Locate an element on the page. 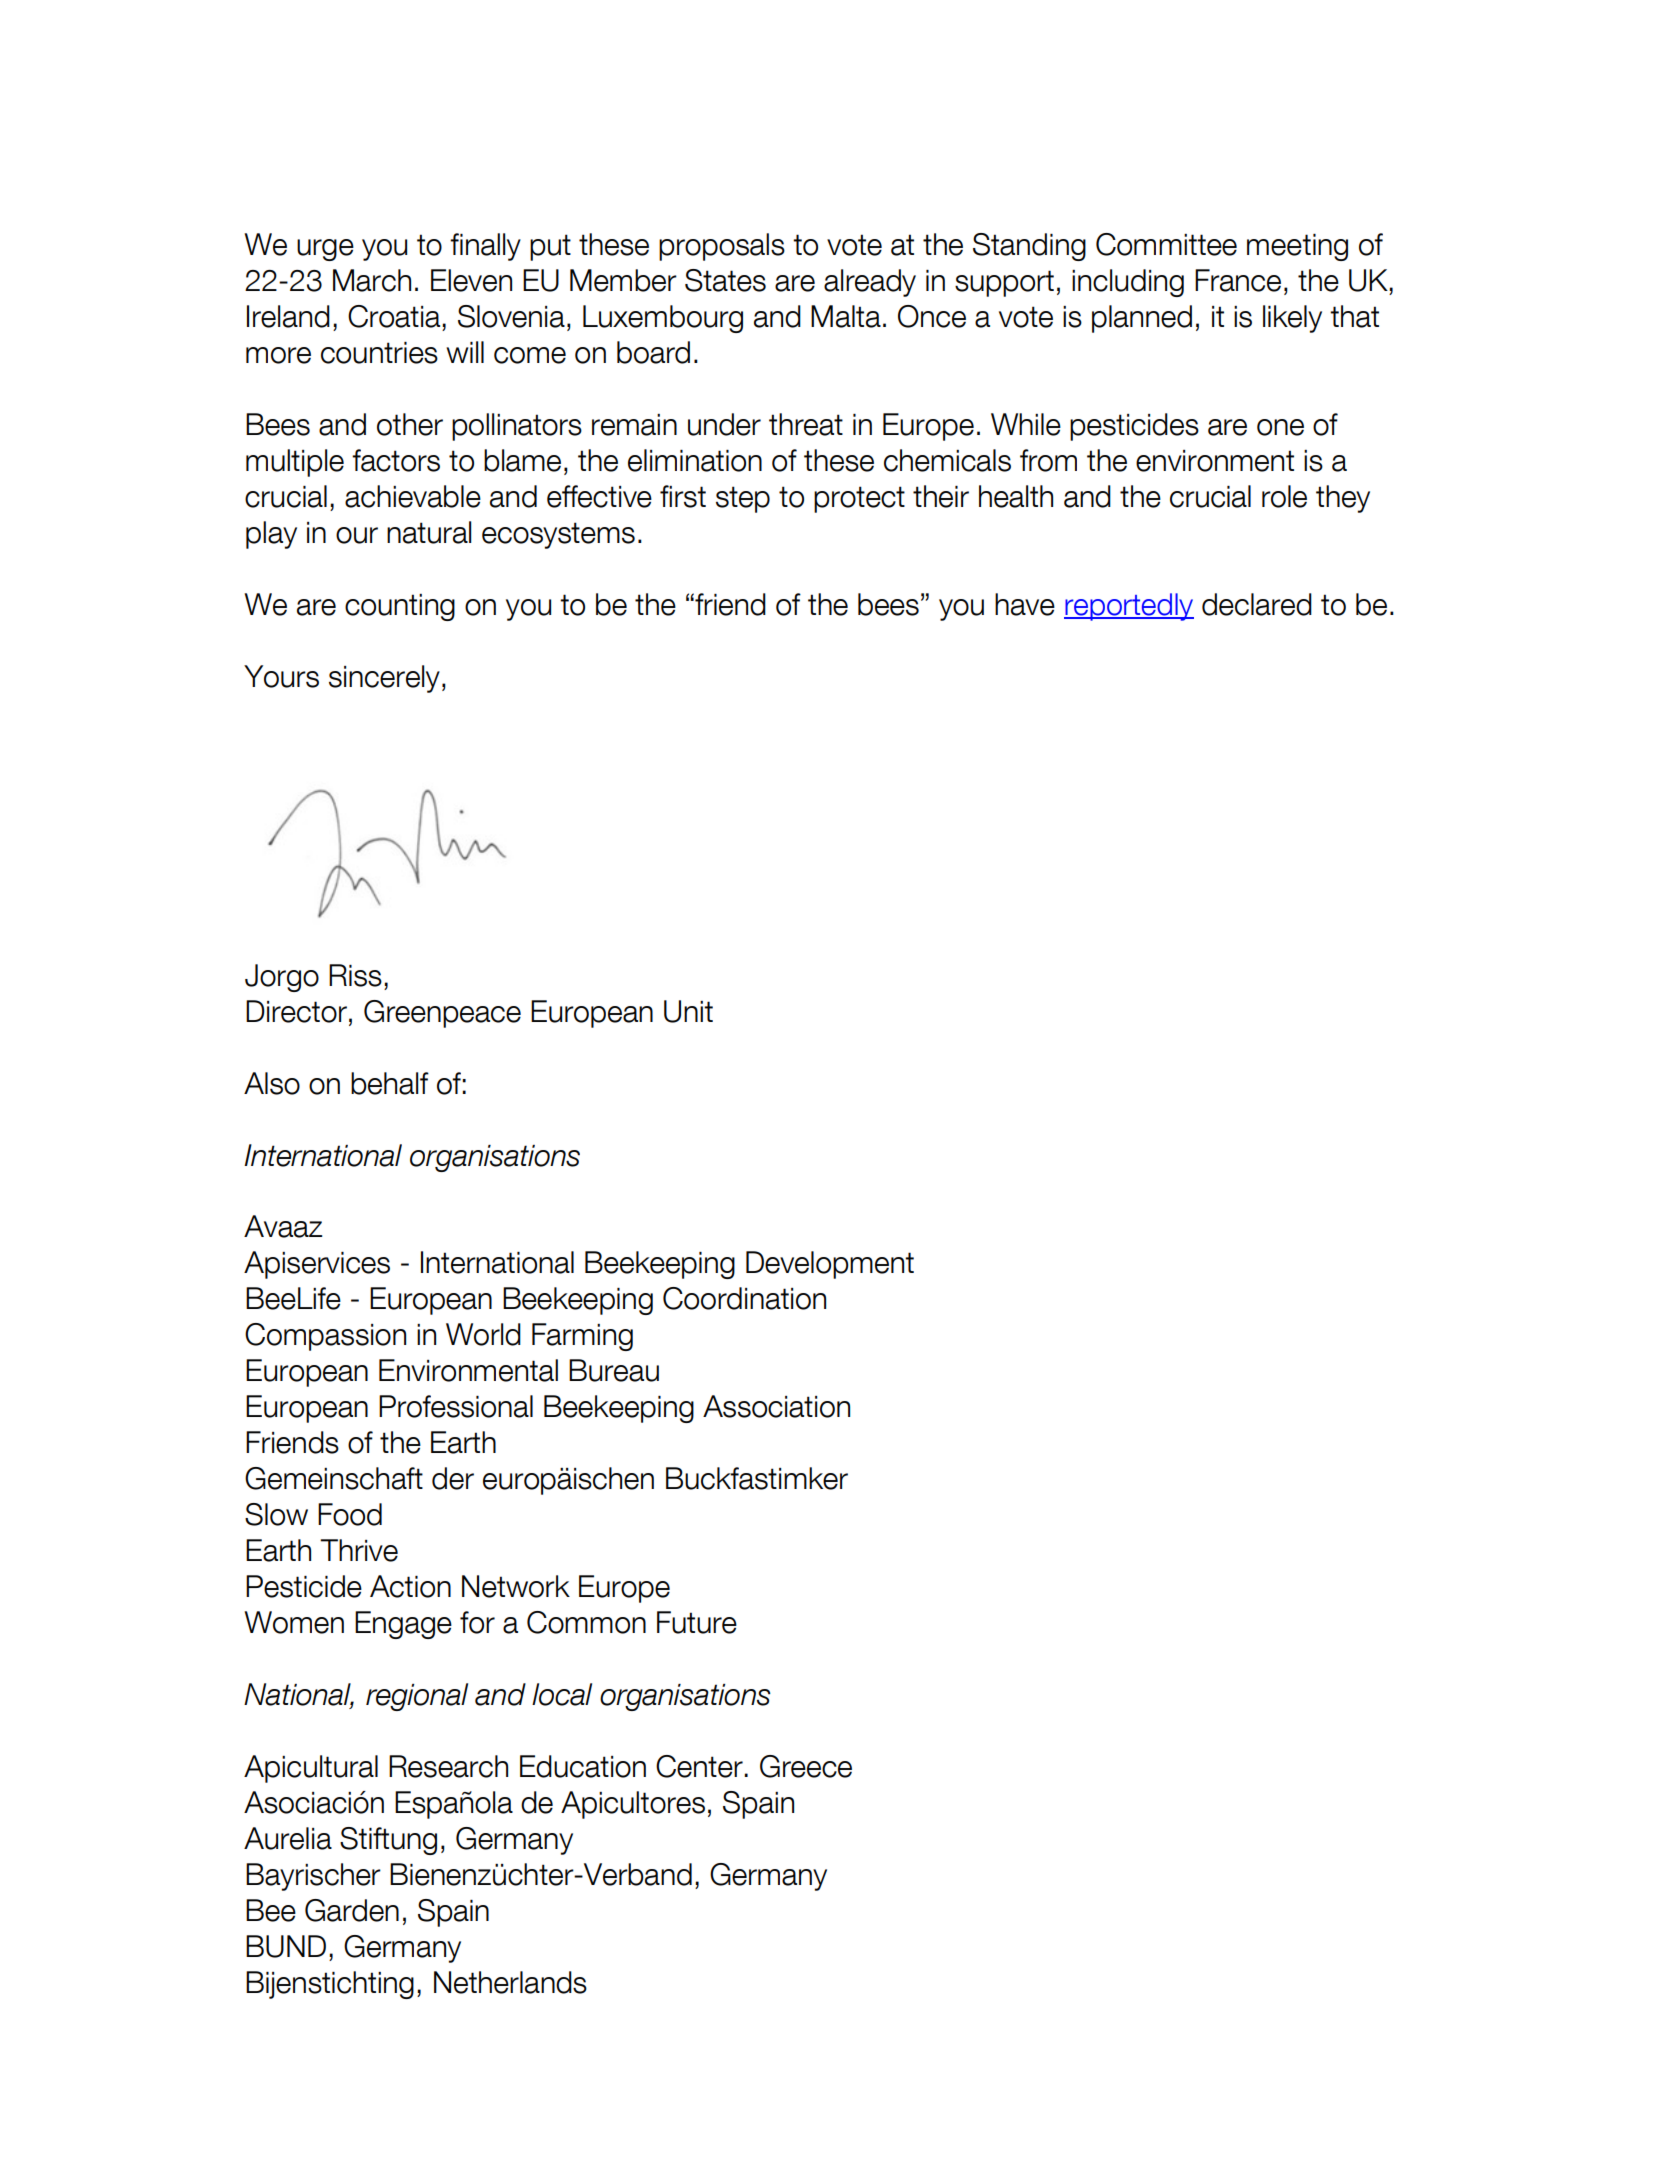 This page has height=2158, width=1667. Malta is located at coordinates (846, 316).
